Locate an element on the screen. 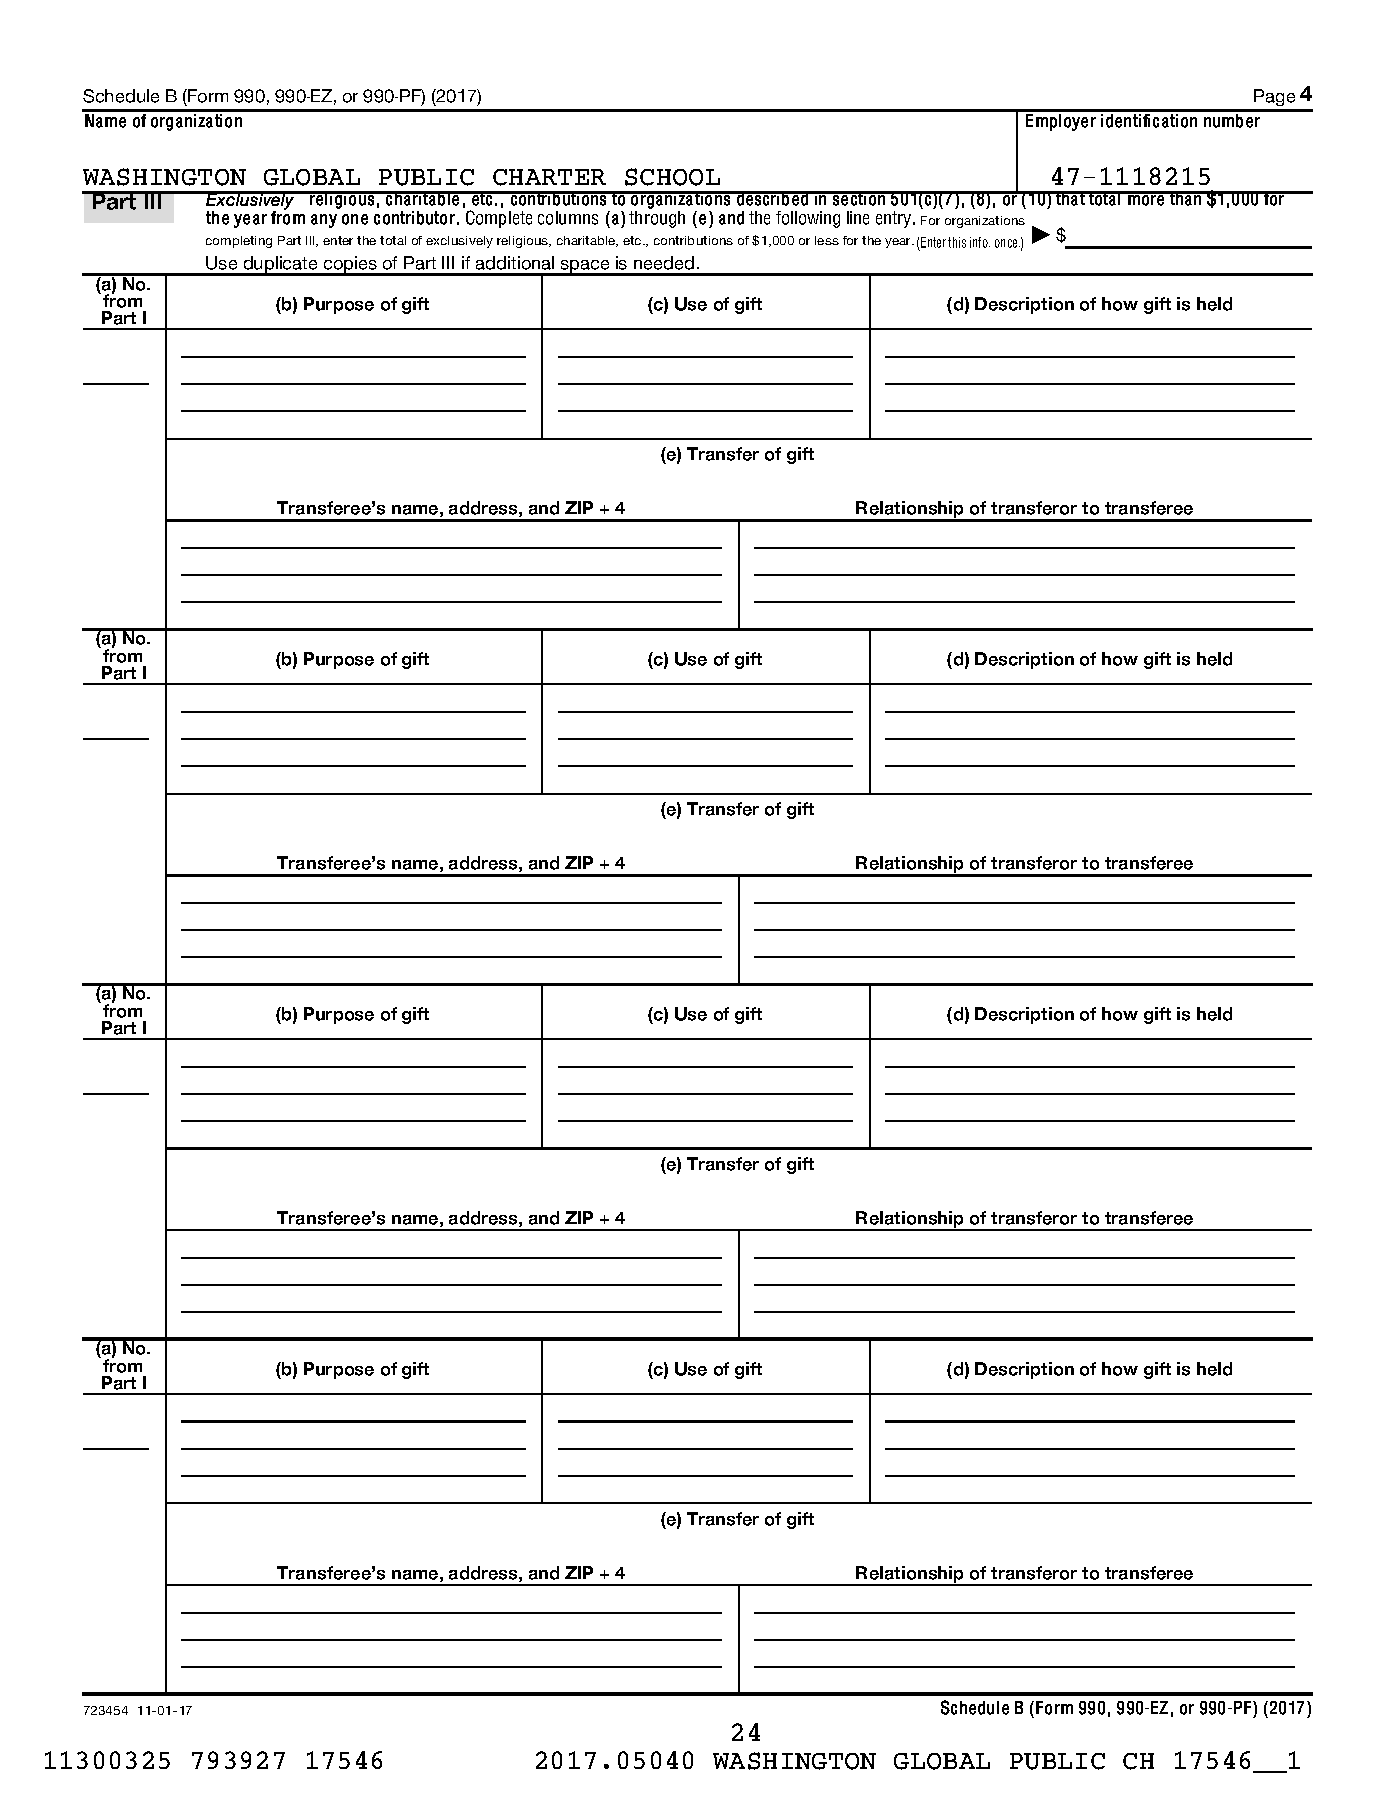  copies is located at coordinates (350, 266).
